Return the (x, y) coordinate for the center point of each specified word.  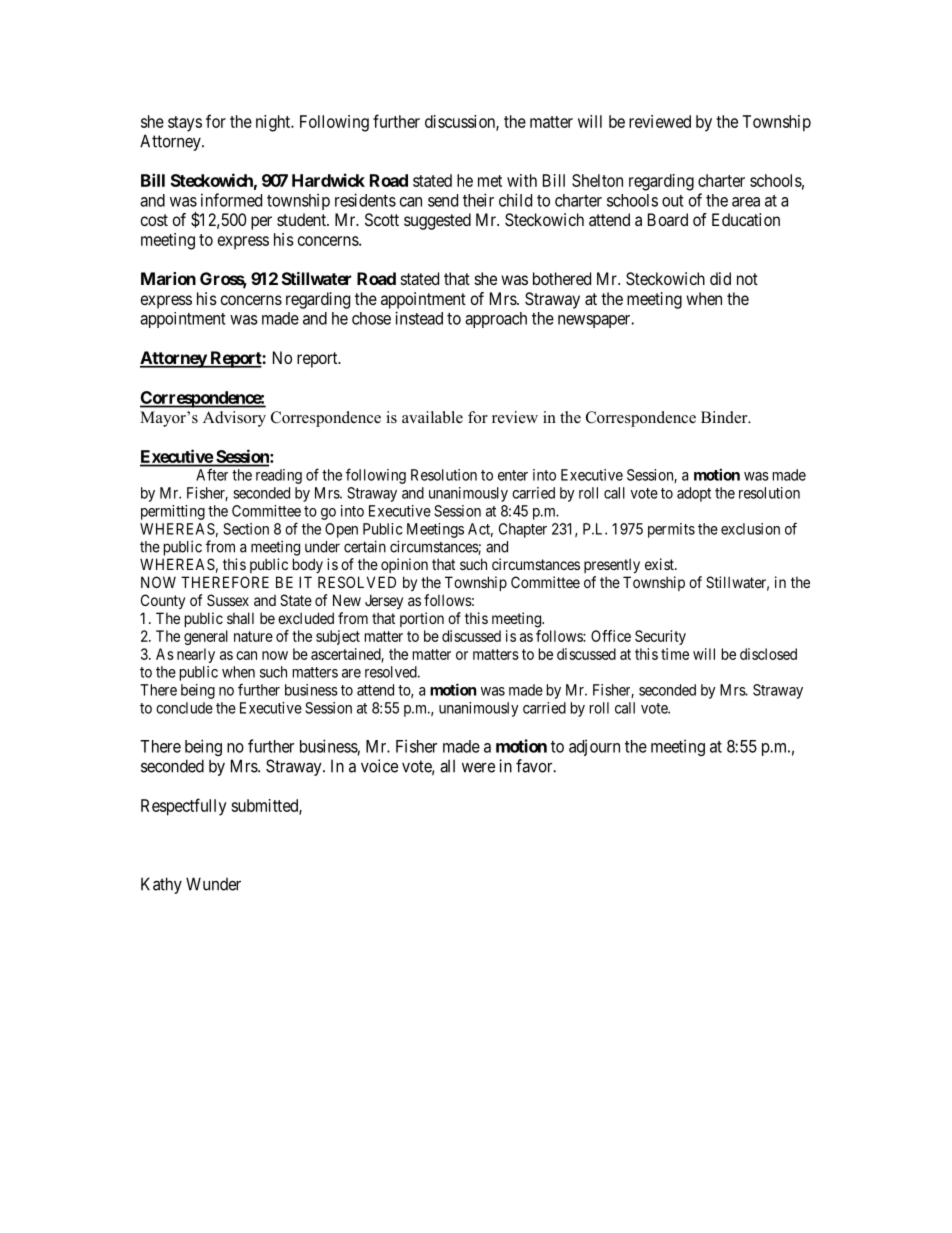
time (675, 654)
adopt (694, 494)
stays (185, 124)
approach (496, 320)
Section (246, 529)
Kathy (161, 885)
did (720, 278)
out (673, 201)
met (490, 181)
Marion (168, 278)
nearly (196, 655)
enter (513, 475)
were (478, 767)
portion (422, 619)
